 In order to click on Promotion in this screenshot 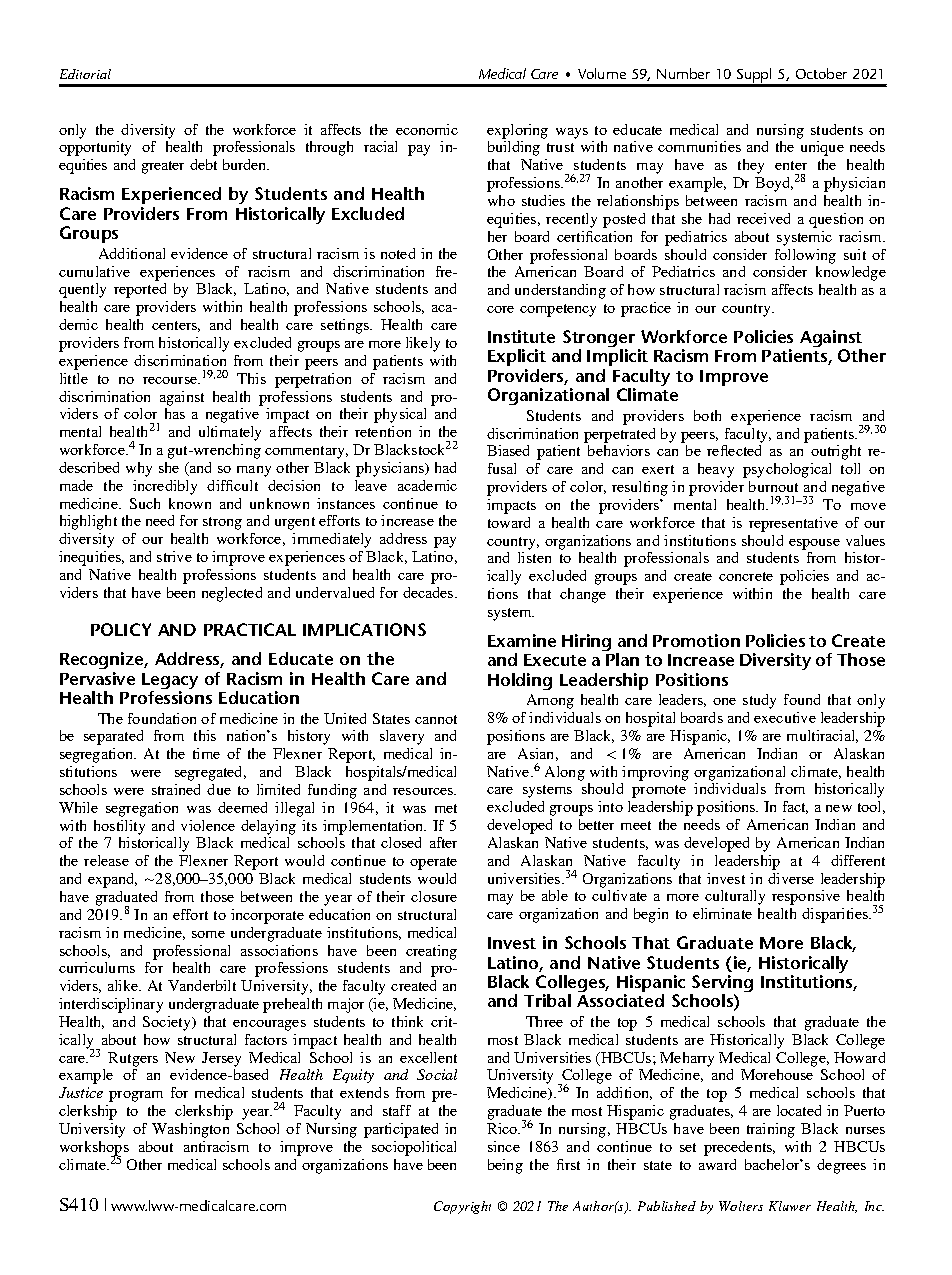, I will do `click(696, 640)`.
